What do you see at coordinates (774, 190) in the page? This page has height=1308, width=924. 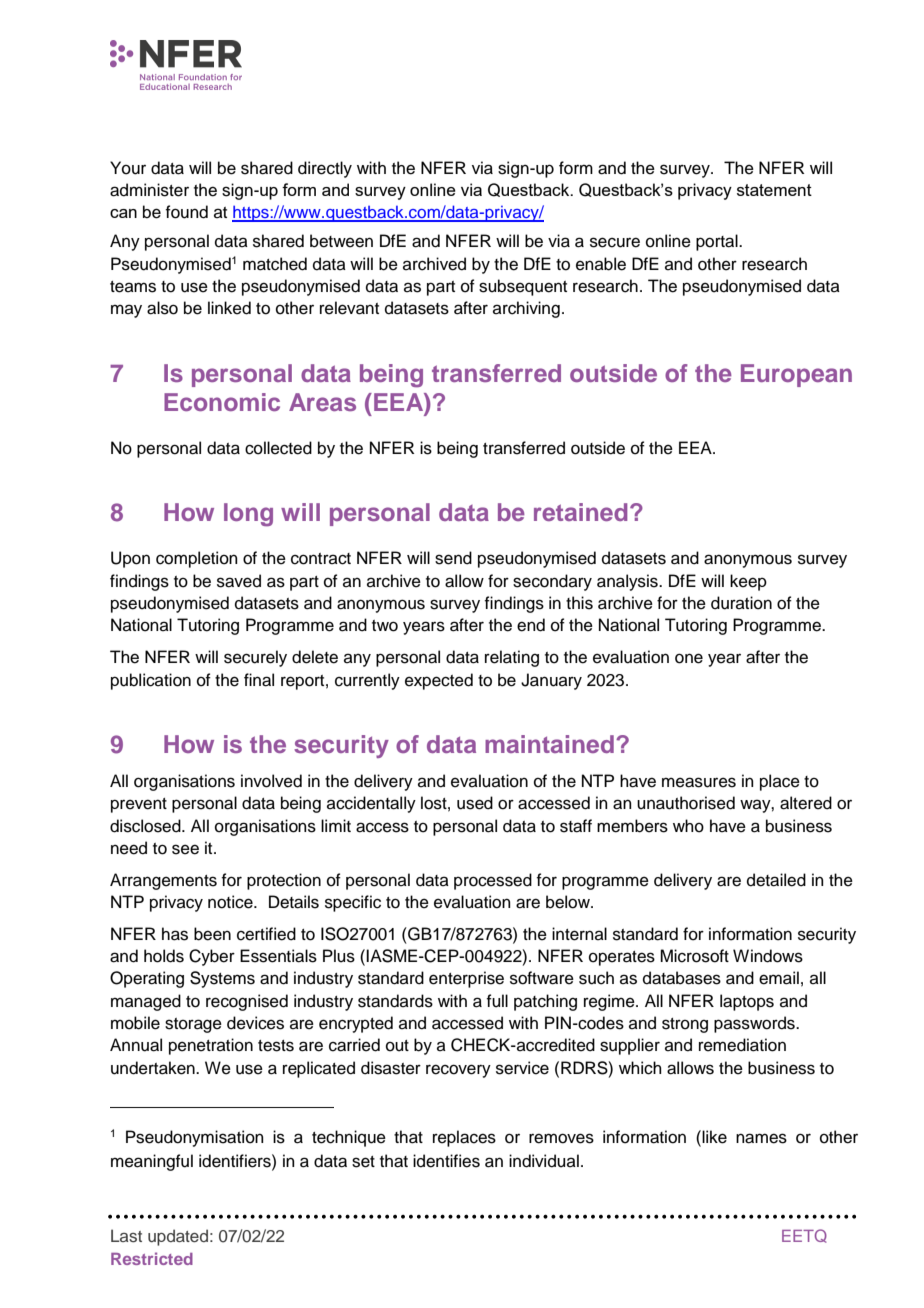 I see `statement` at bounding box center [774, 190].
